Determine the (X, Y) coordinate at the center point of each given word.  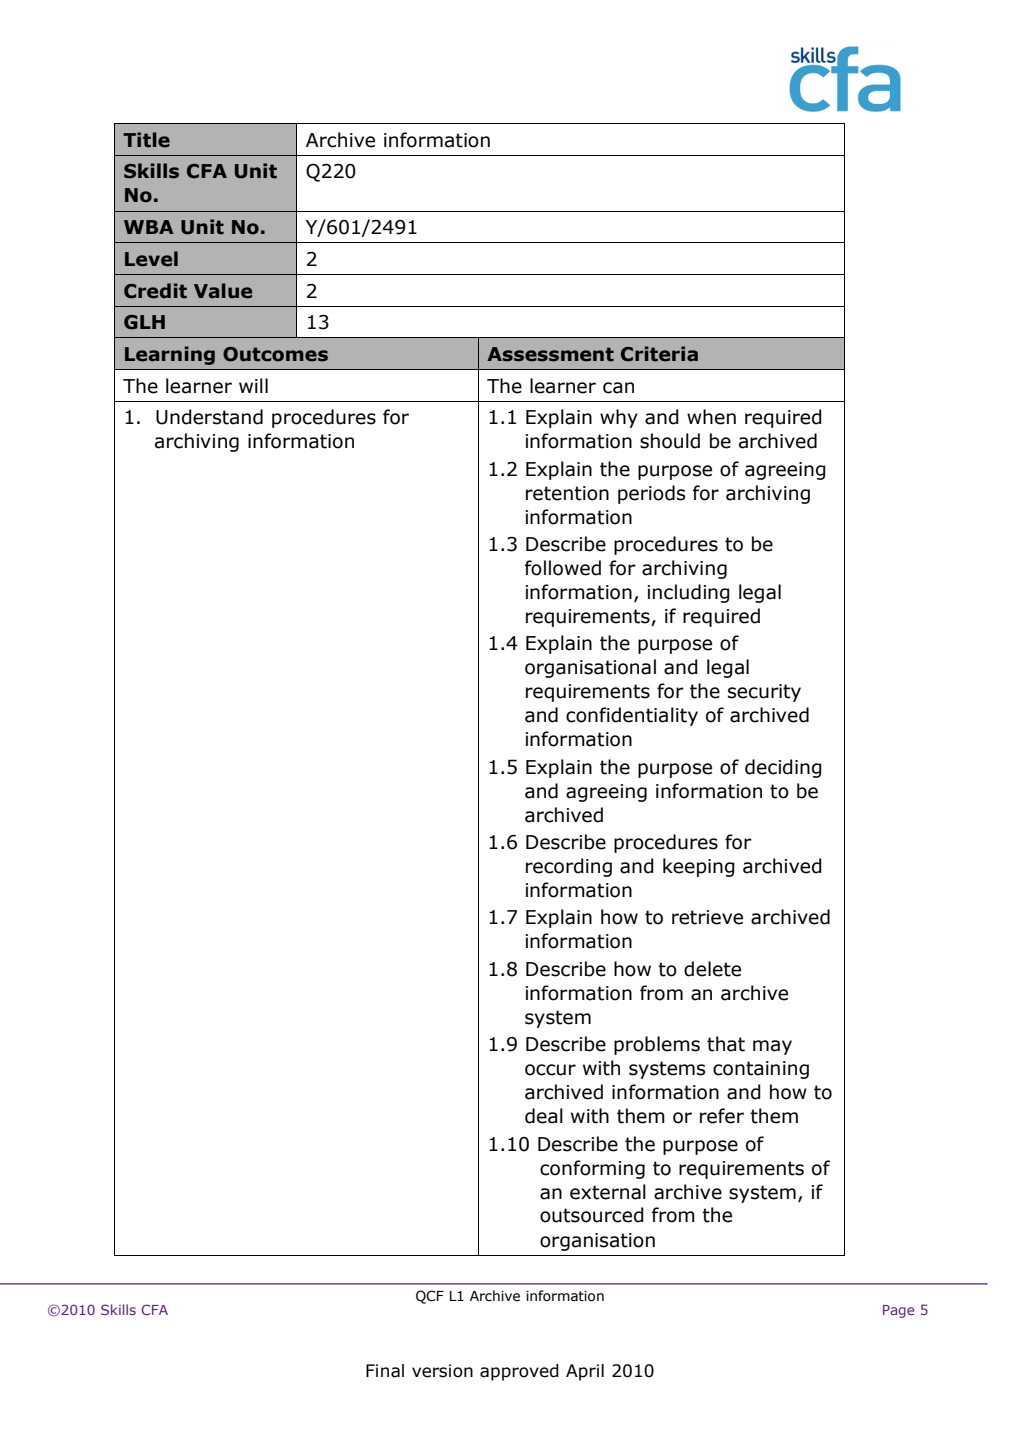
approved (519, 1372)
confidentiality (632, 716)
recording (569, 867)
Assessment (550, 354)
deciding (783, 768)
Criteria (659, 354)
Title (146, 140)
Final (385, 1371)
